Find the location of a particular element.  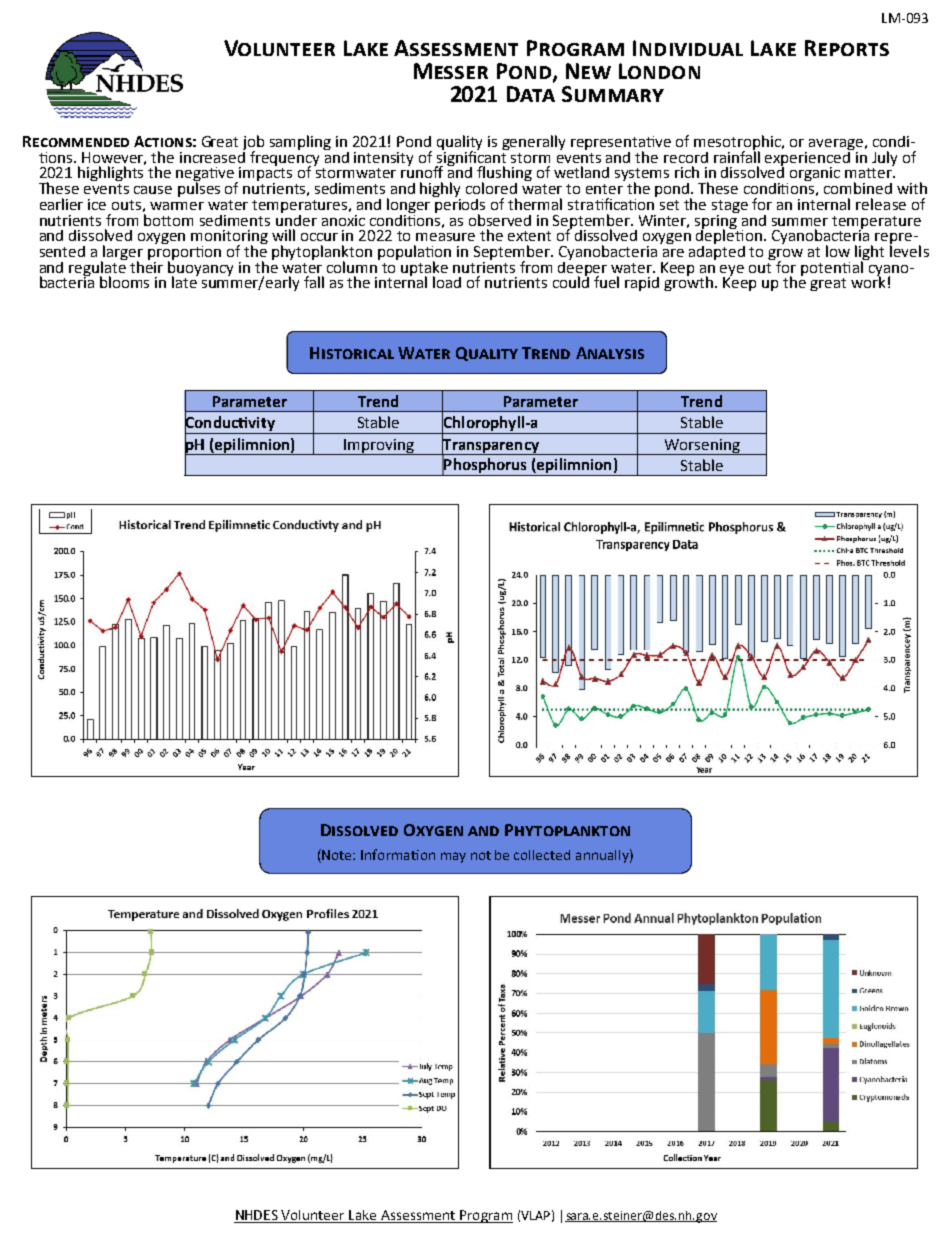

potential is located at coordinates (833, 267).
